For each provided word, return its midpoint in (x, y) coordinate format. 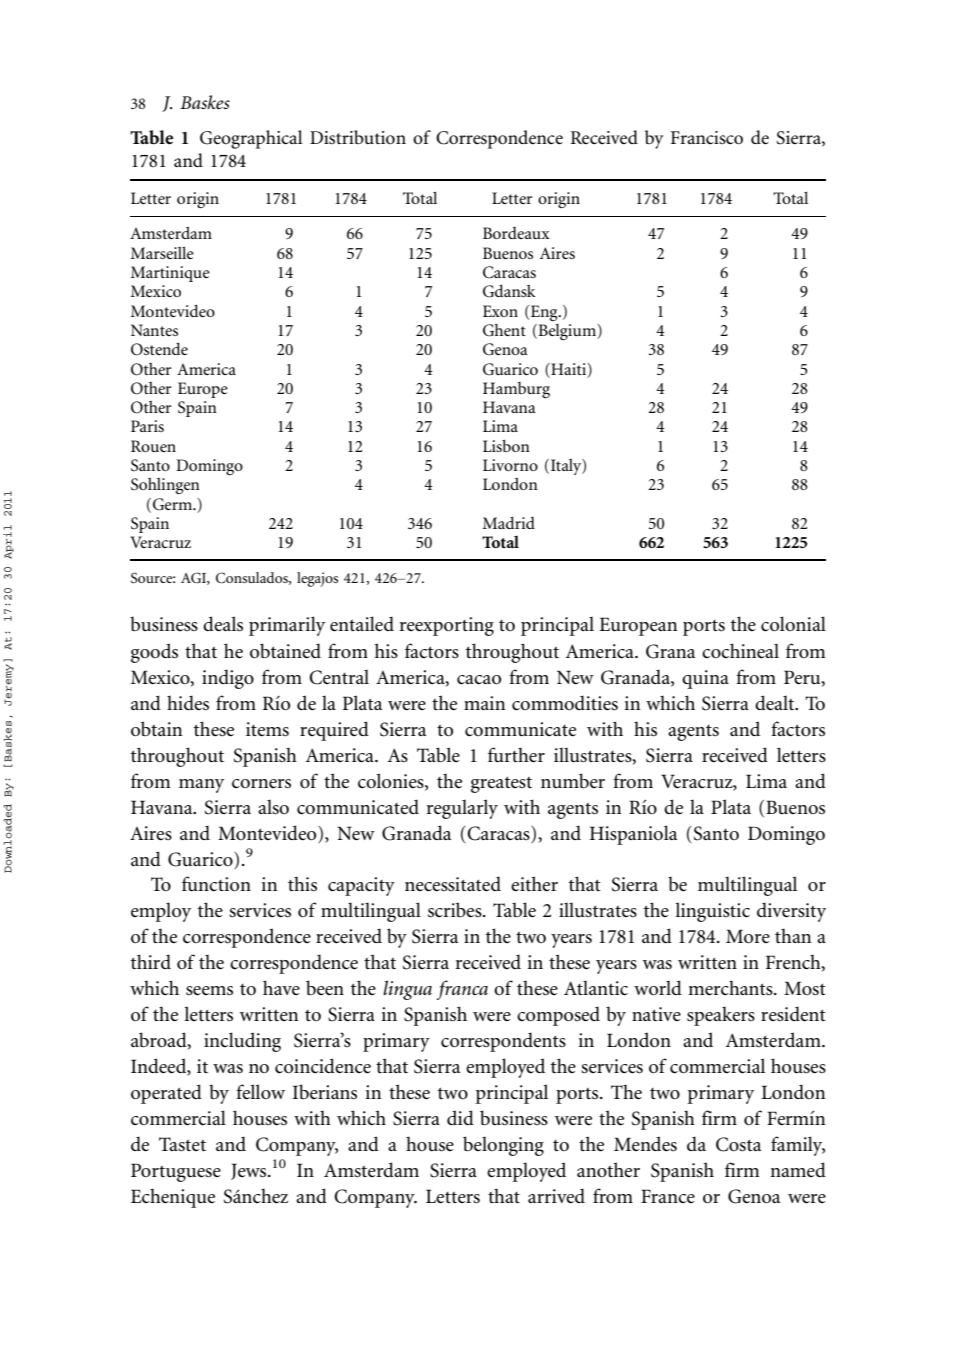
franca (462, 990)
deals (223, 624)
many (201, 786)
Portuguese (176, 1172)
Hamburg (516, 390)
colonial (793, 624)
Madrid (509, 523)
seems (209, 991)
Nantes (154, 330)
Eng (545, 313)
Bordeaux (516, 233)
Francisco (707, 138)
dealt (776, 703)
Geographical (251, 139)
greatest (501, 785)
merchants (731, 988)
